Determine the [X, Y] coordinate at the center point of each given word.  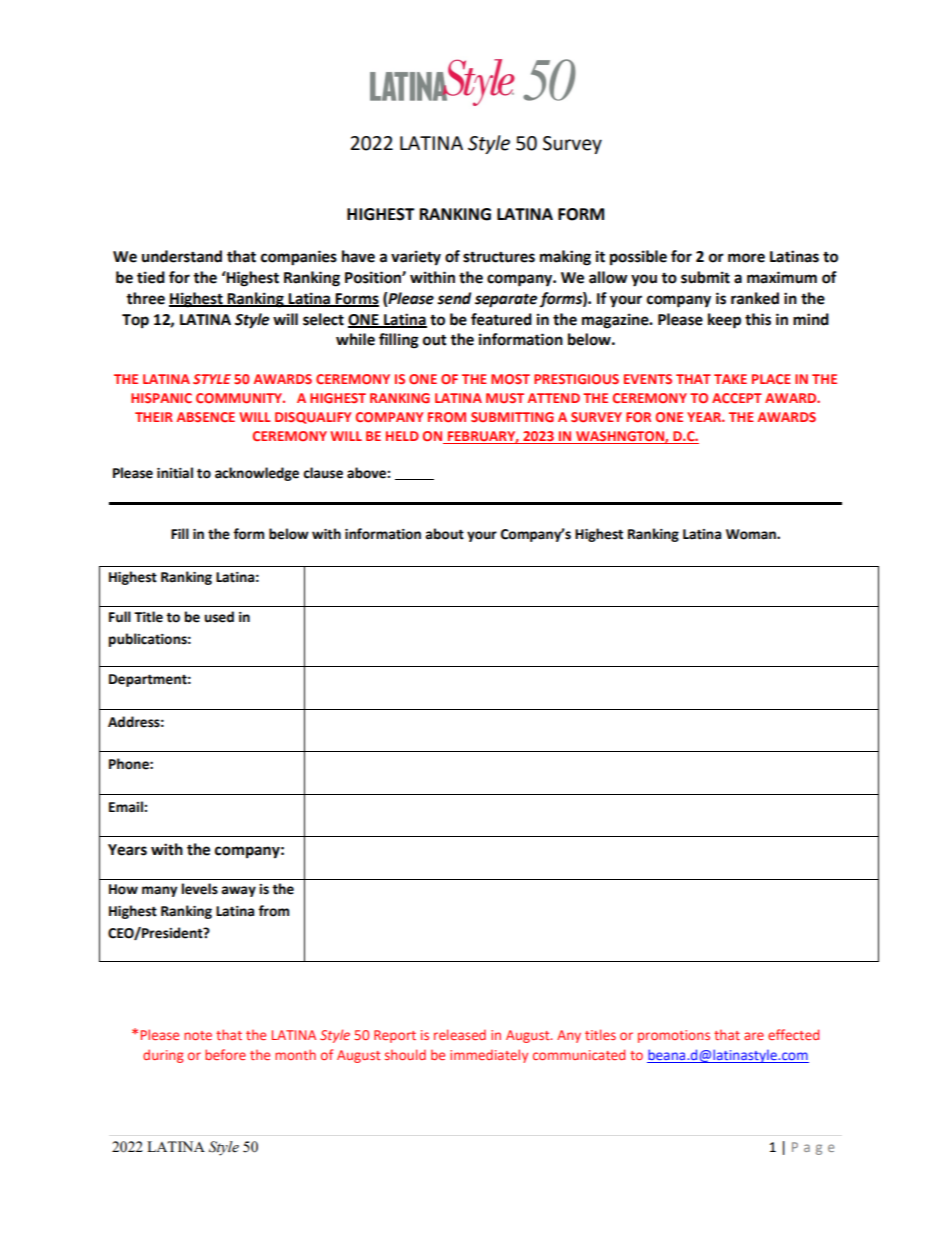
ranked [755, 298]
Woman [752, 534]
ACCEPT [737, 398]
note [198, 1035]
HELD [402, 436]
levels [200, 889]
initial [175, 473]
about [445, 534]
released [460, 1034]
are [754, 1036]
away [239, 891]
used [219, 617]
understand [182, 256]
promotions [674, 1036]
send [454, 298]
